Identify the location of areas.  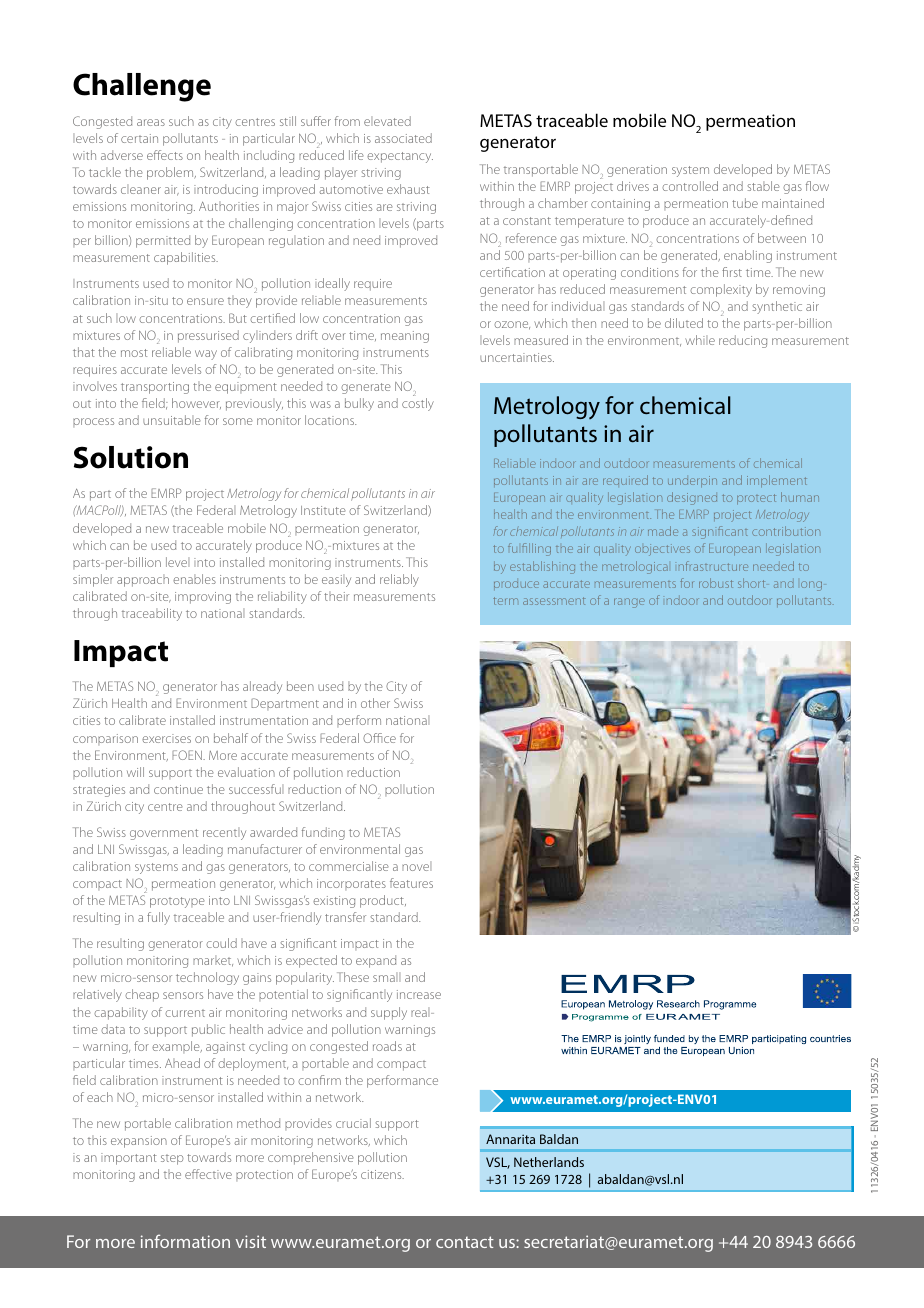
(151, 122).
